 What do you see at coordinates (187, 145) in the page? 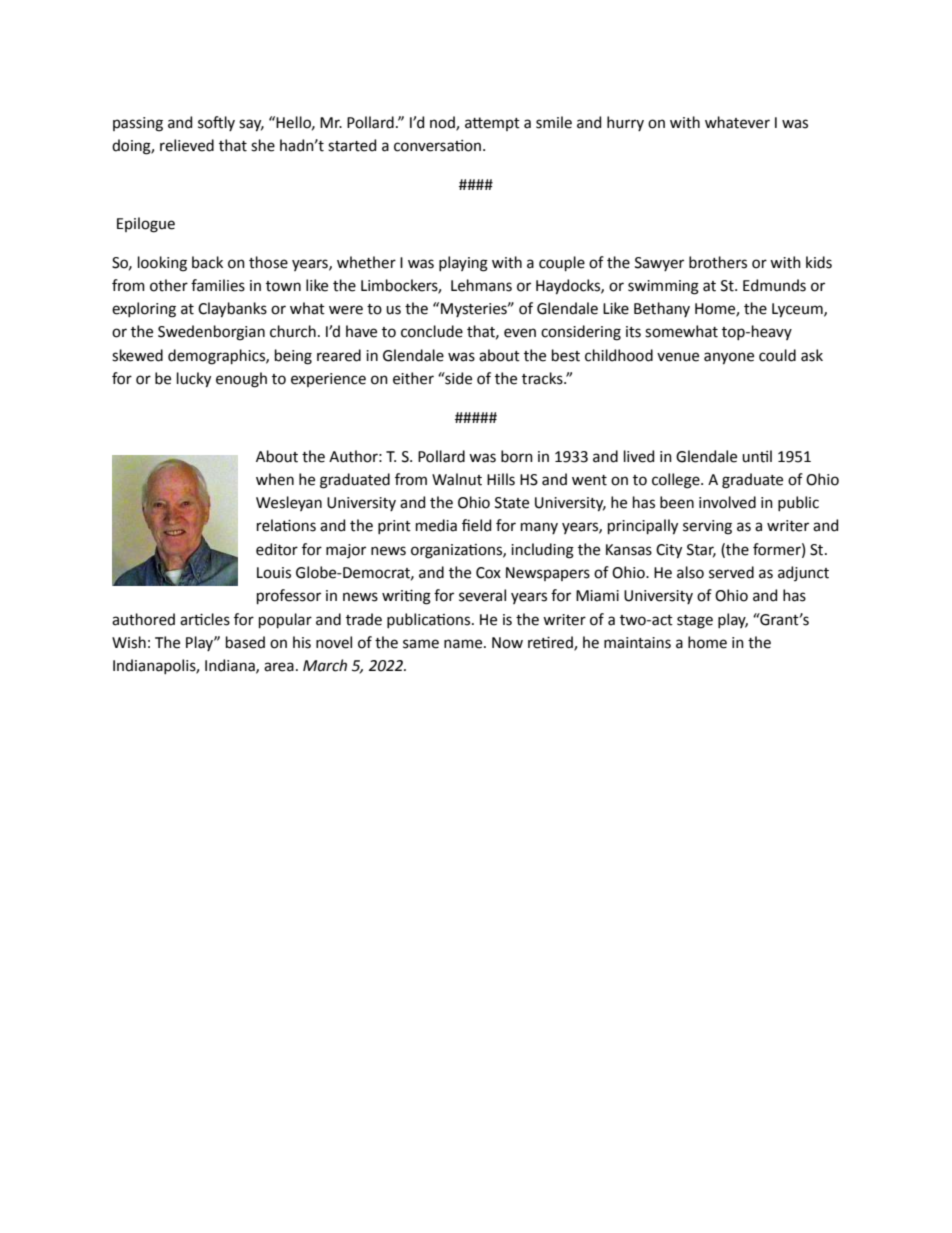
I see `relieved` at bounding box center [187, 145].
